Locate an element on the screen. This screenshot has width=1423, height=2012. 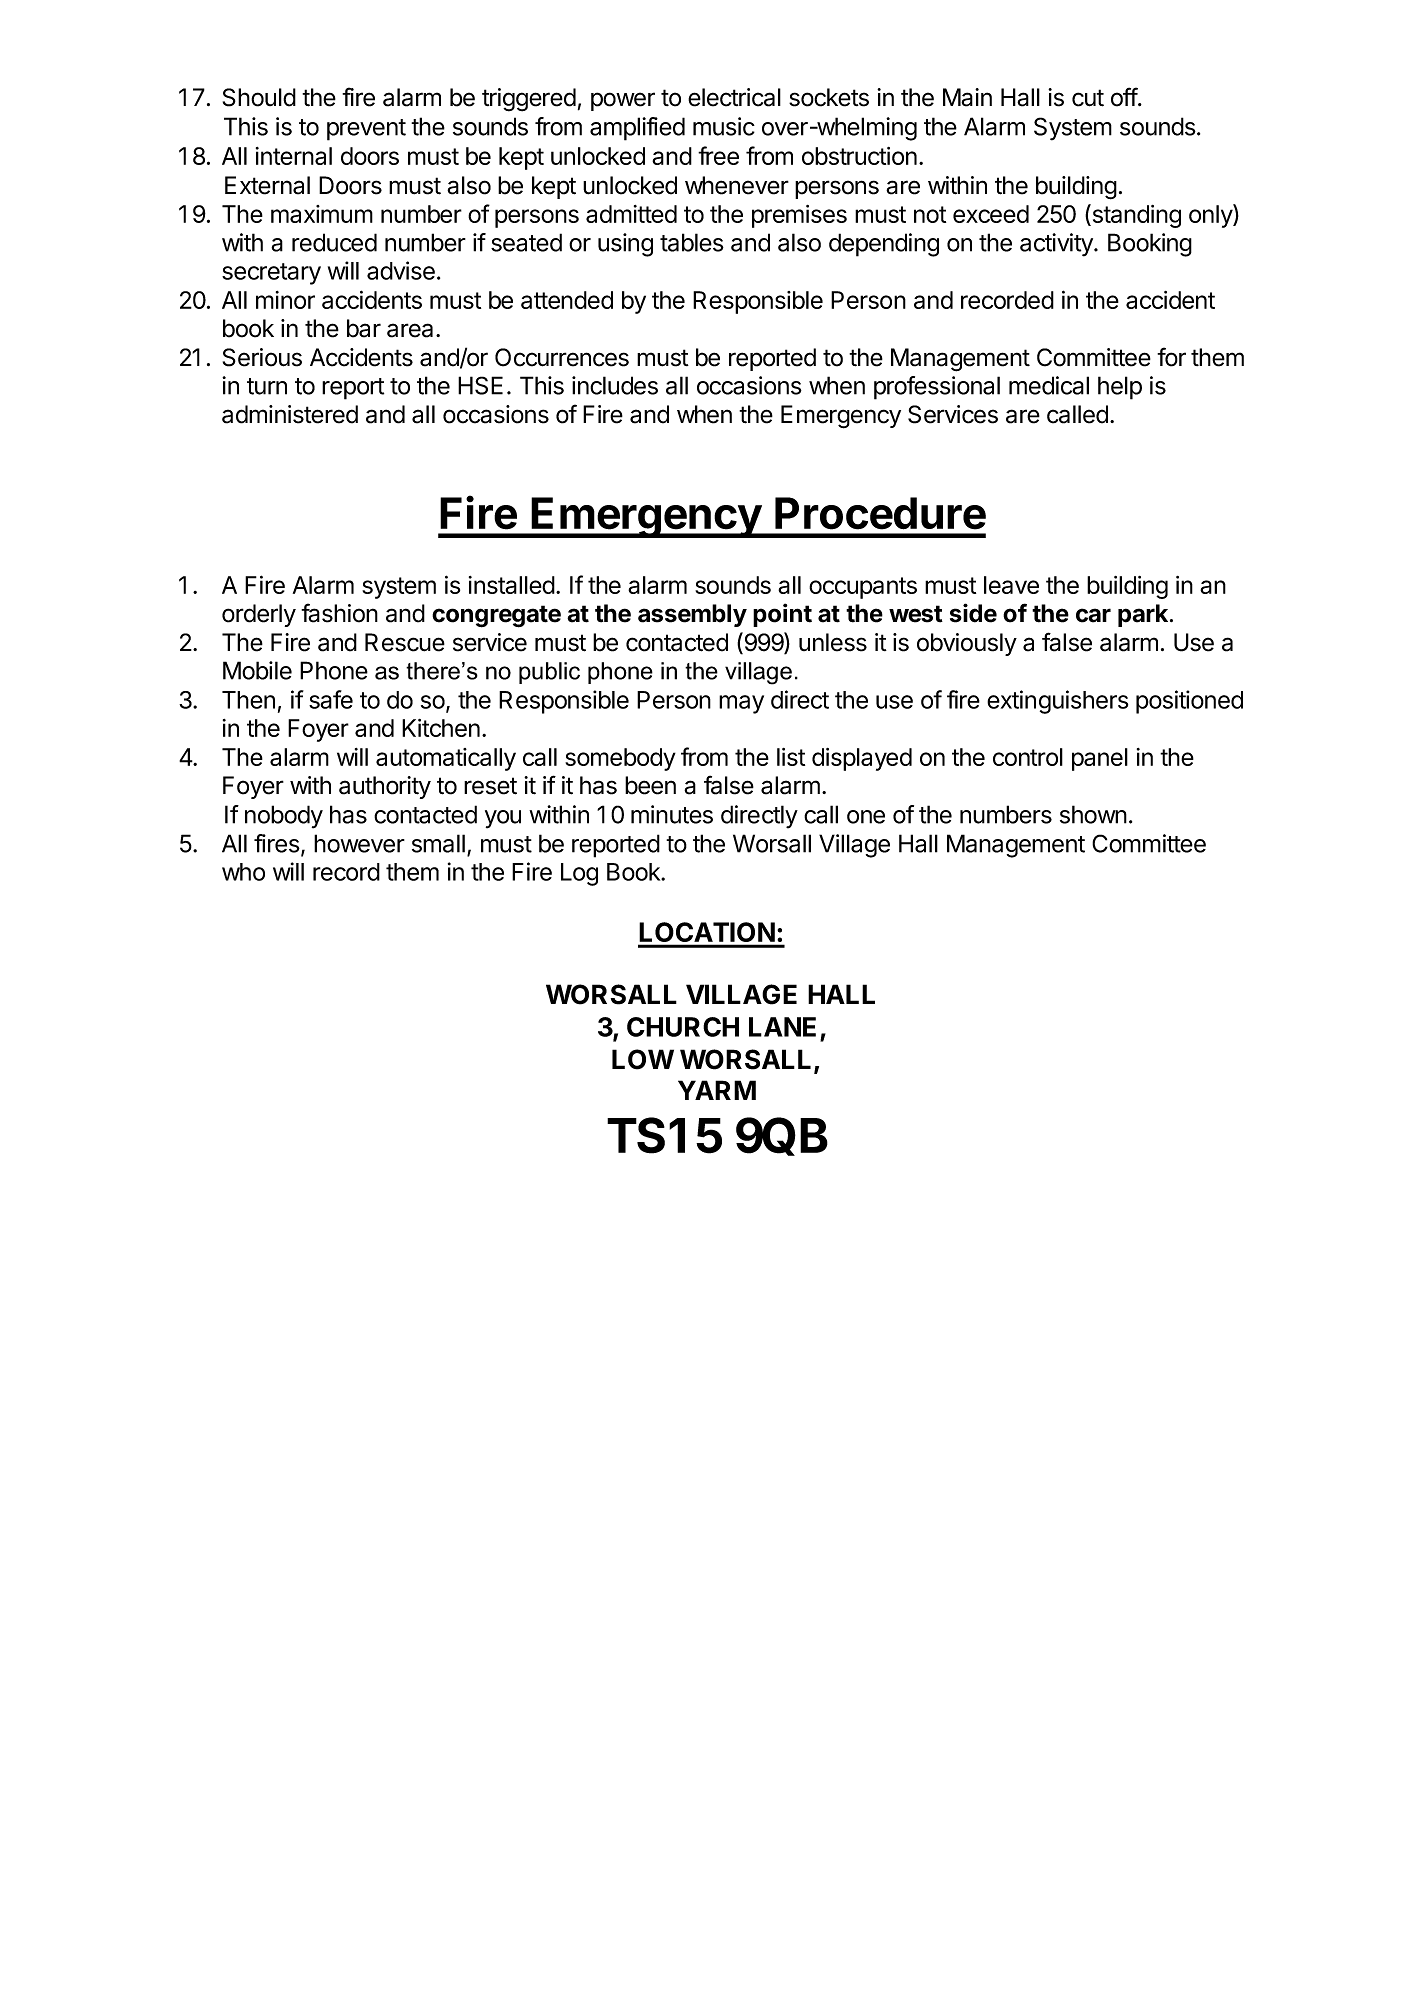
minutes is located at coordinates (672, 814).
